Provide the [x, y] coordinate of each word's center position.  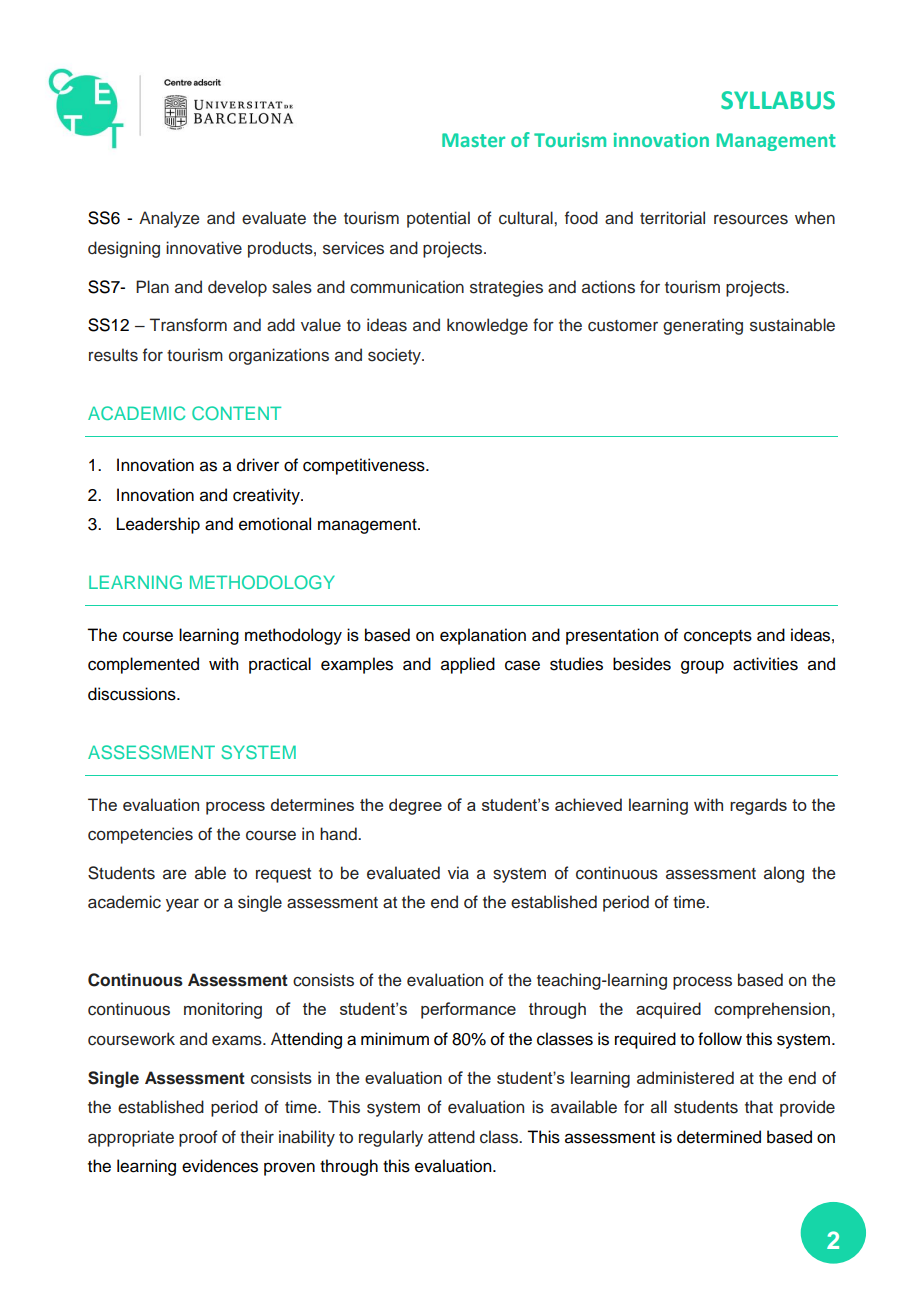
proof [198, 1138]
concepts [718, 637]
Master [473, 140]
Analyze [169, 219]
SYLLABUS [778, 100]
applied [468, 665]
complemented [143, 665]
